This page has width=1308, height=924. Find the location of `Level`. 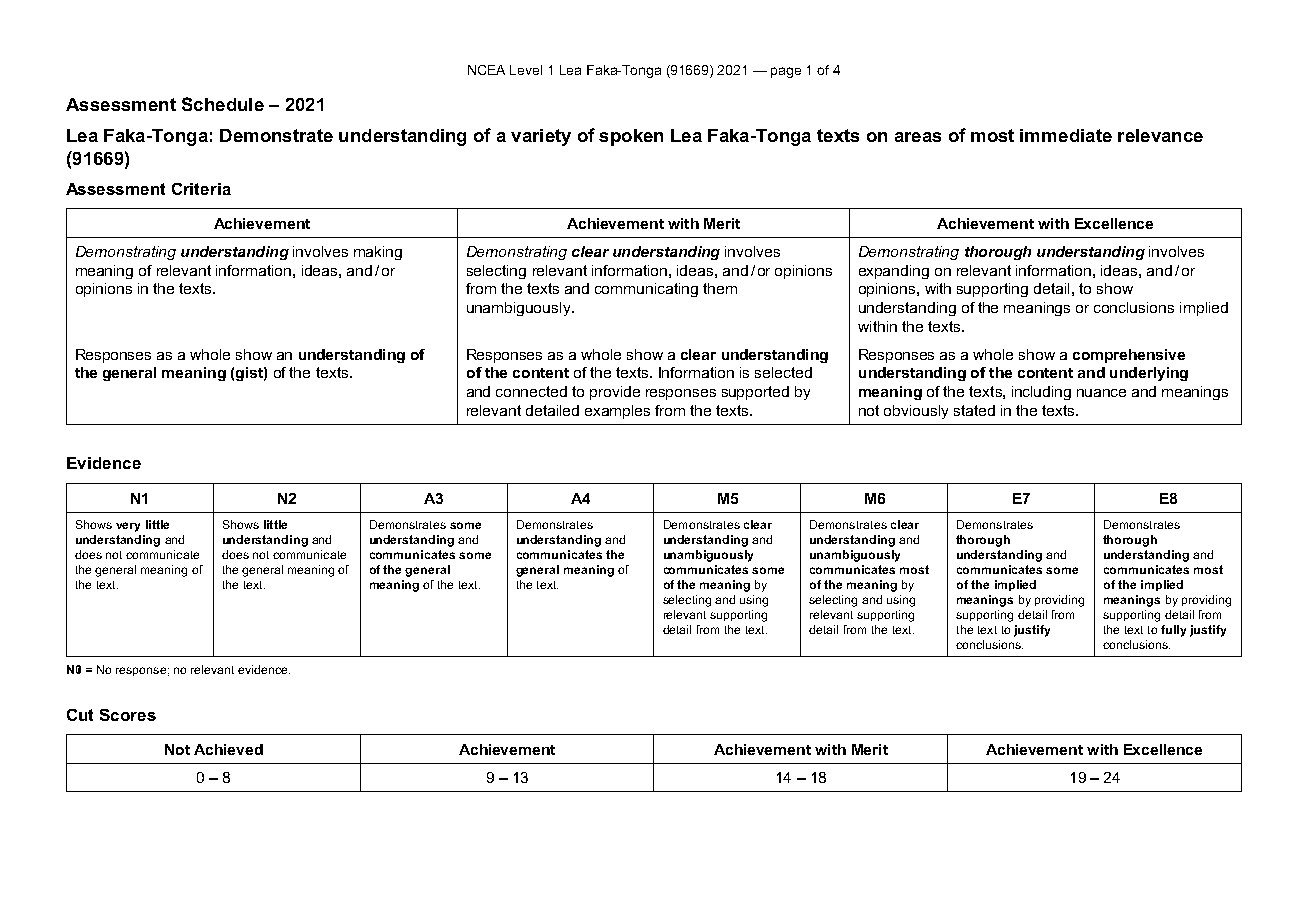

Level is located at coordinates (526, 70).
